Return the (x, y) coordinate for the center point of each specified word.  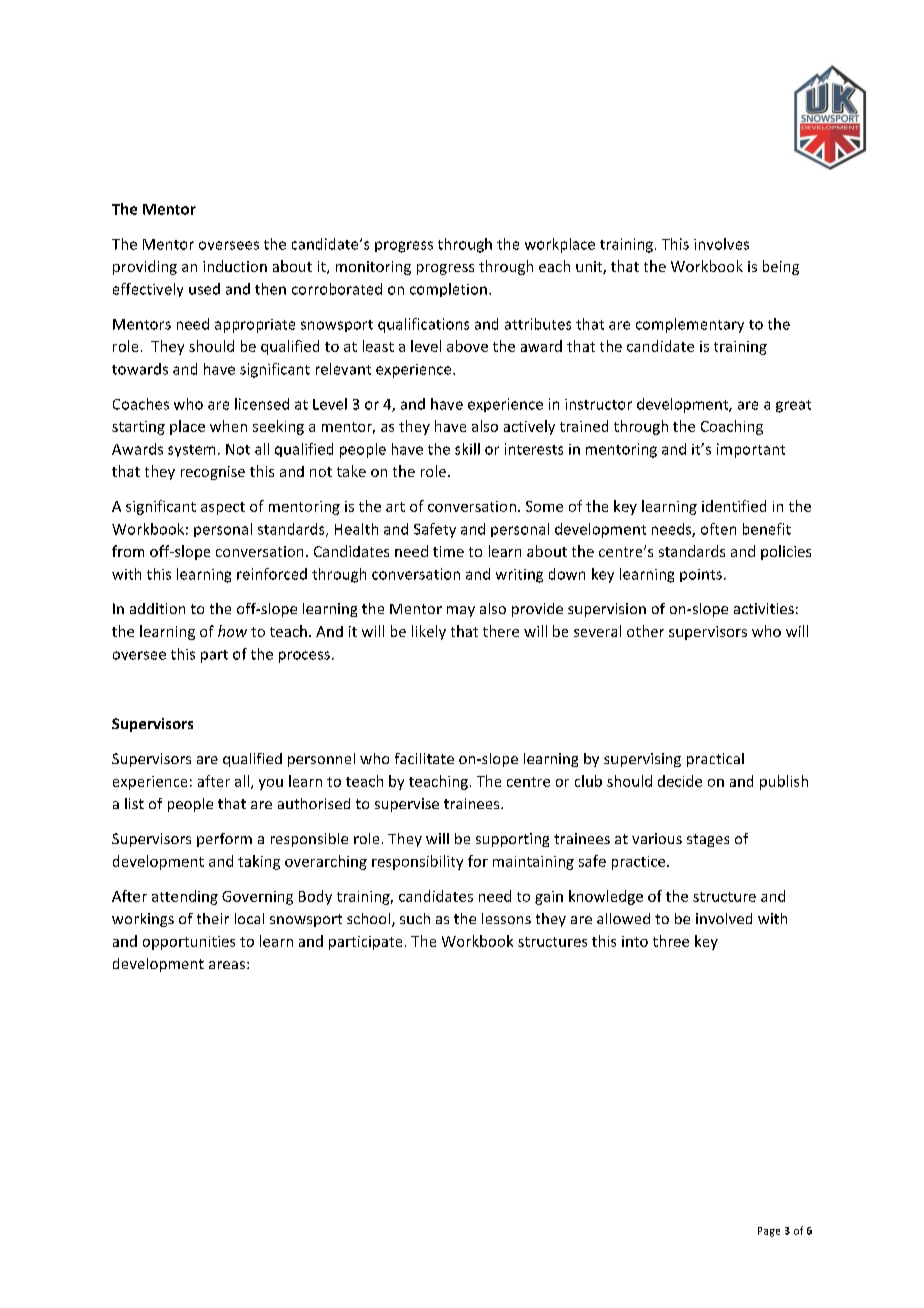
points (701, 575)
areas (227, 965)
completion (448, 290)
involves (721, 244)
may (461, 611)
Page (769, 1232)
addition (157, 608)
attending (185, 897)
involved (724, 918)
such (415, 918)
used (204, 289)
